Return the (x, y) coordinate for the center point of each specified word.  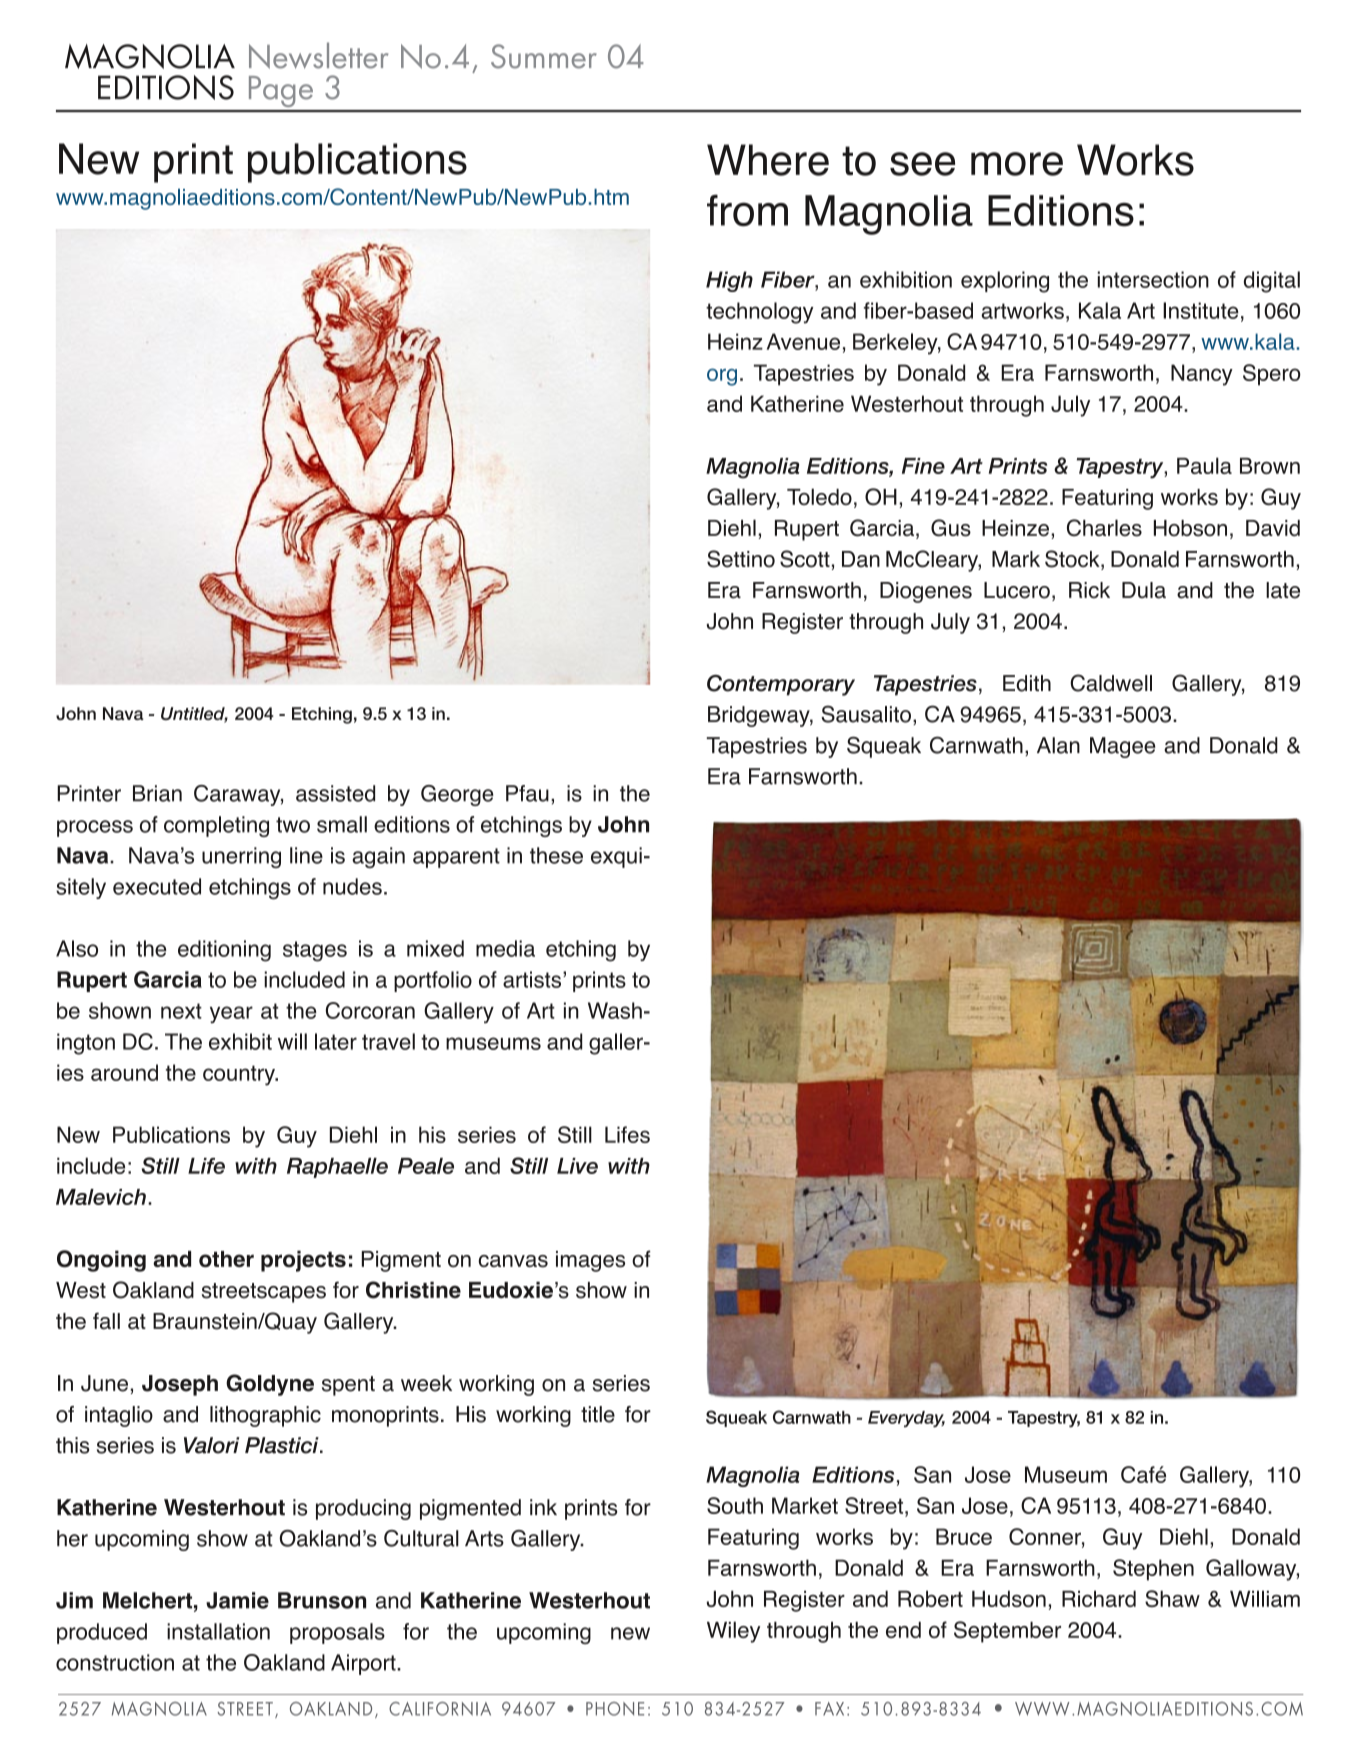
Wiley (733, 1632)
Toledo (819, 496)
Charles (1104, 528)
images (590, 1261)
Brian (157, 793)
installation (218, 1631)
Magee (1123, 747)
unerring (241, 857)
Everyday (906, 1419)
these (556, 855)
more (1017, 164)
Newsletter (318, 55)
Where (768, 160)
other (226, 1259)
